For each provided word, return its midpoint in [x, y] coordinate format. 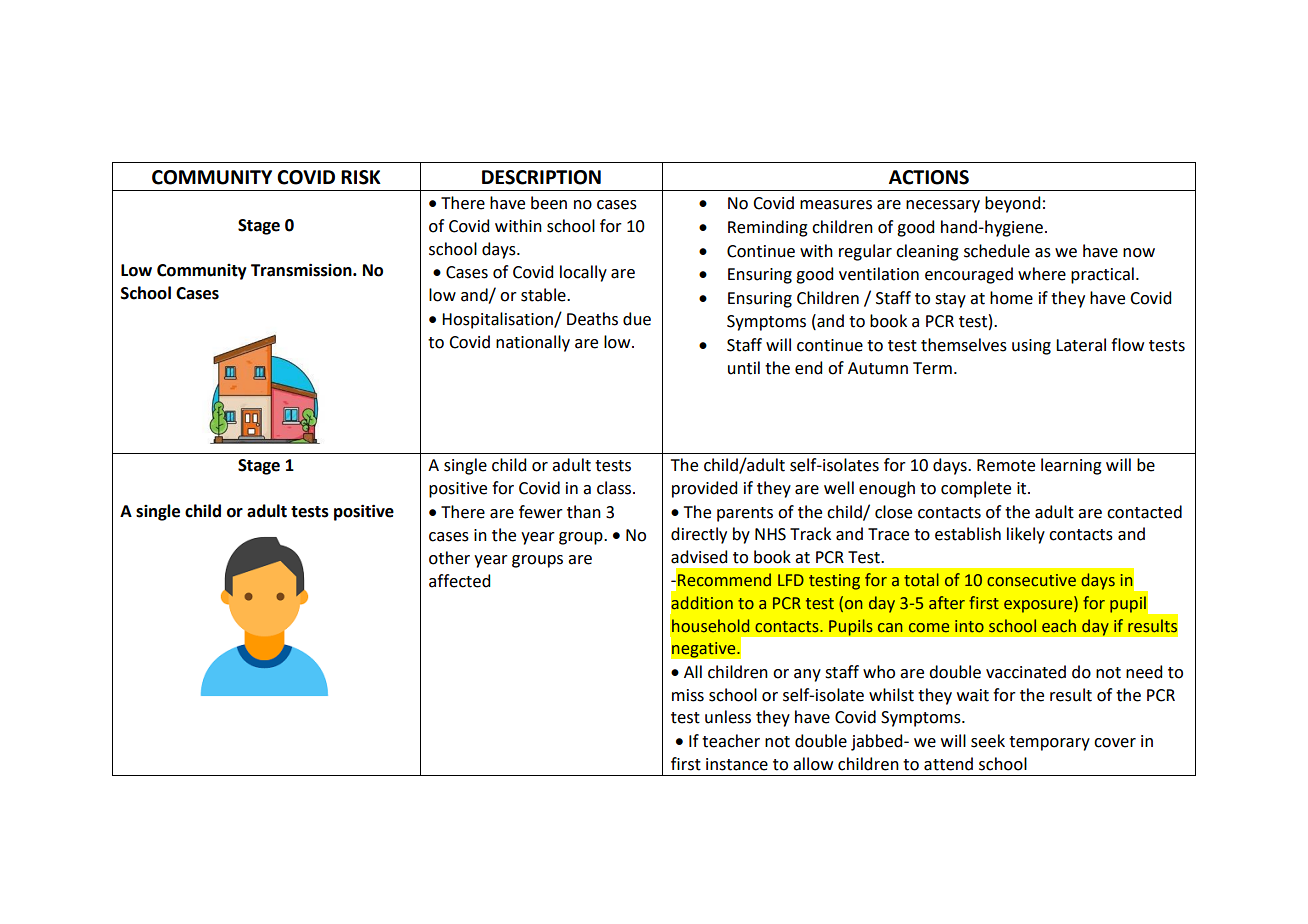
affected [459, 581]
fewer [541, 512]
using [1031, 347]
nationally [533, 343]
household [710, 626]
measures [836, 205]
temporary [1049, 743]
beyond [1012, 204]
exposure [1039, 605]
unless [728, 717]
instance [737, 764]
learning [1071, 466]
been [549, 203]
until [744, 368]
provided [704, 489]
